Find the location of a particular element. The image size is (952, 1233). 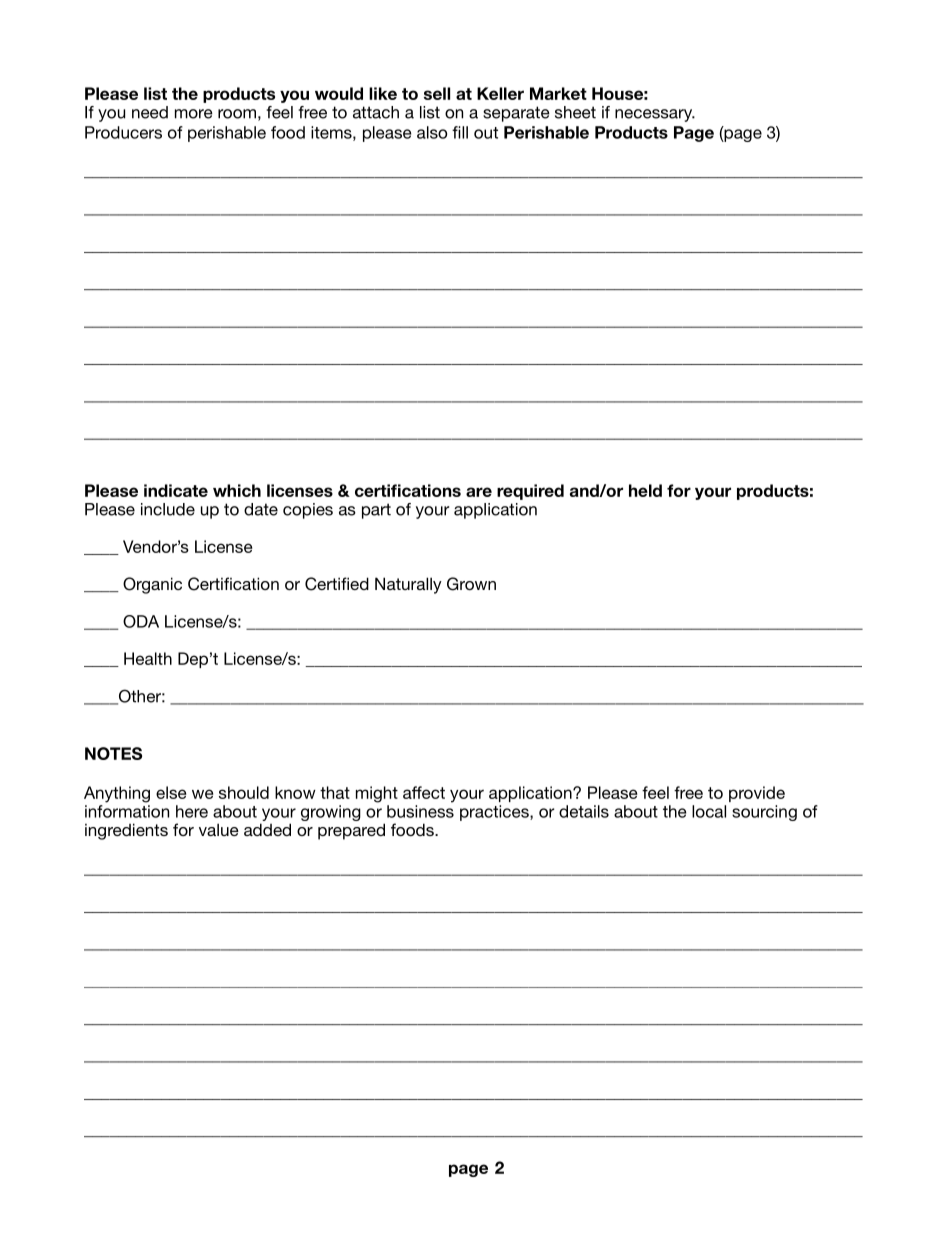

business is located at coordinates (420, 811).
